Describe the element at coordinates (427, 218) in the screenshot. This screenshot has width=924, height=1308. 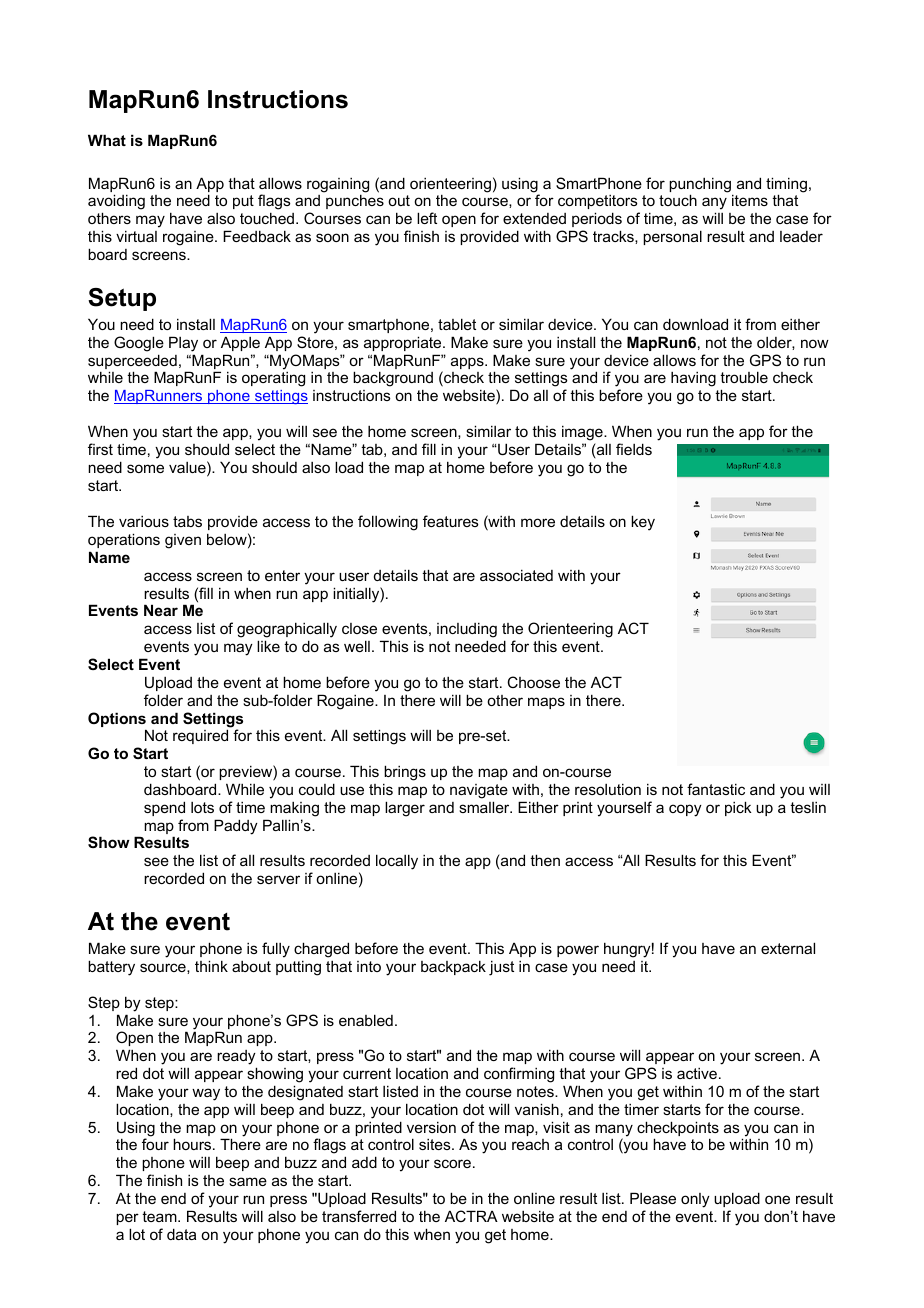
I see `left` at that location.
